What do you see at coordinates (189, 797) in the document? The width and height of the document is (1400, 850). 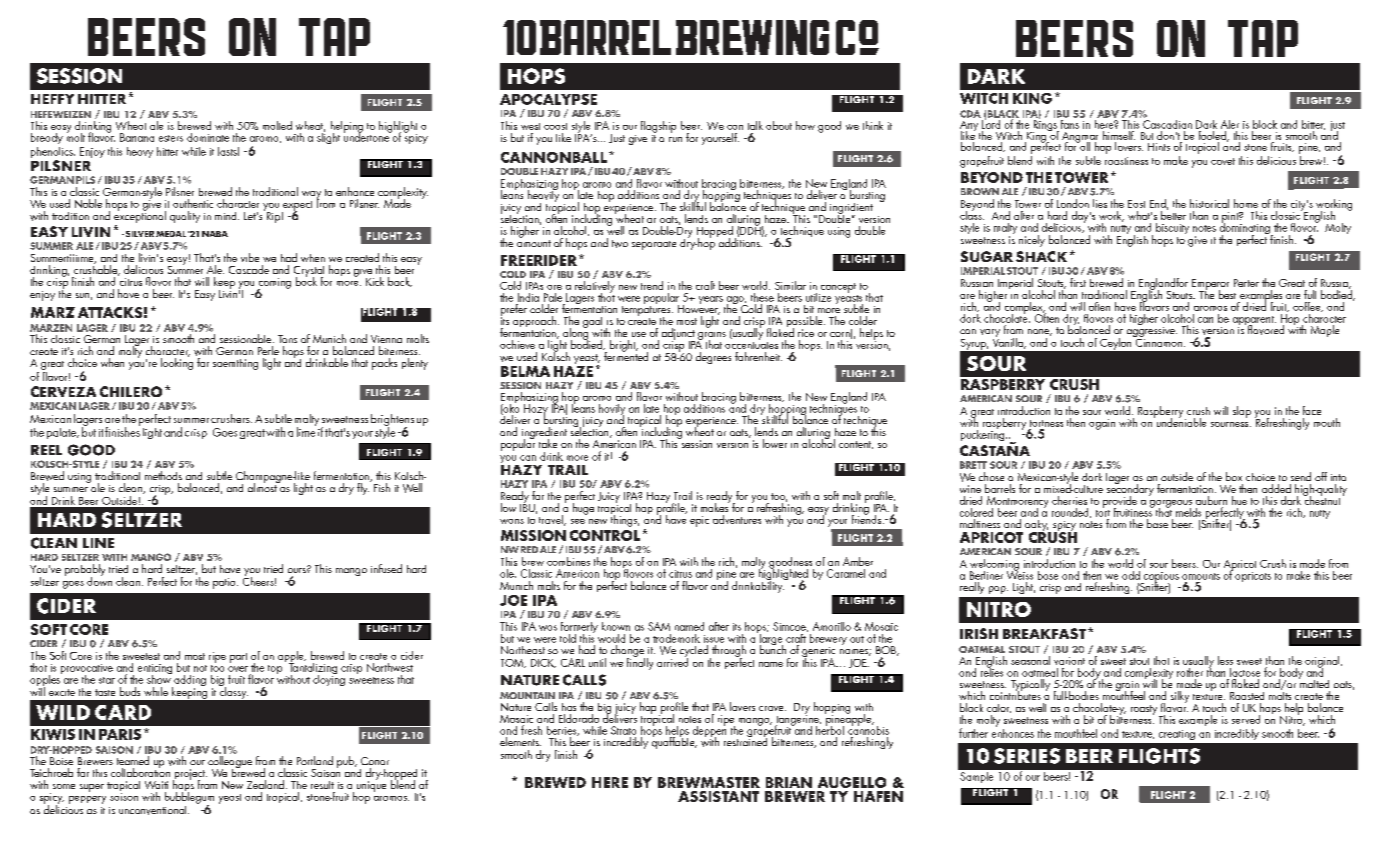 I see `bubblegum` at bounding box center [189, 797].
